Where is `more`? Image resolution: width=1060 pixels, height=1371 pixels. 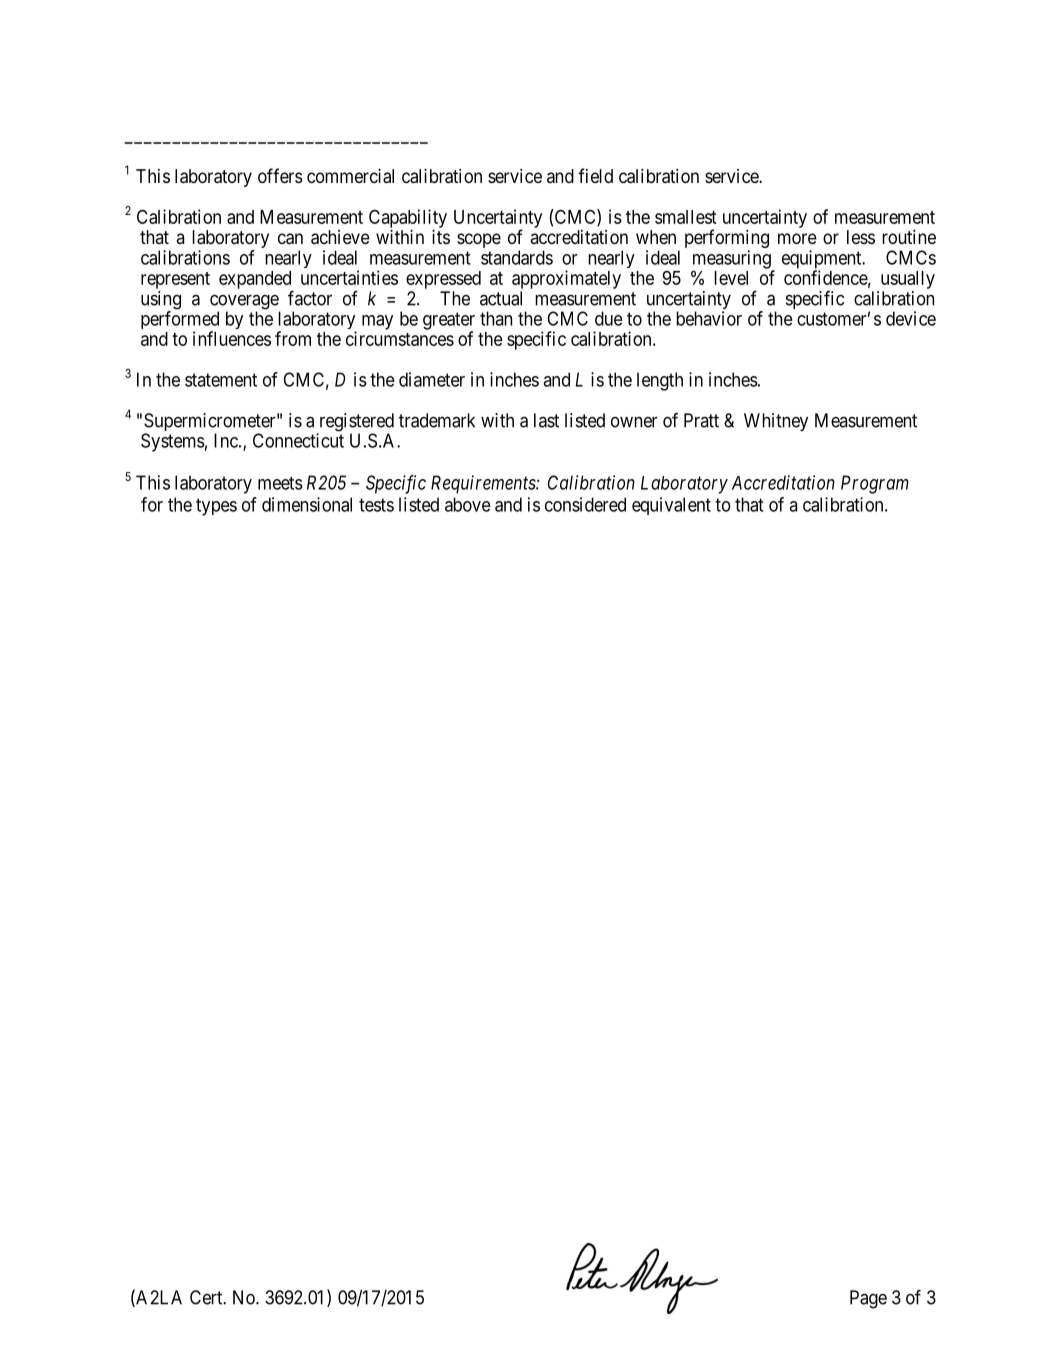 more is located at coordinates (797, 238).
